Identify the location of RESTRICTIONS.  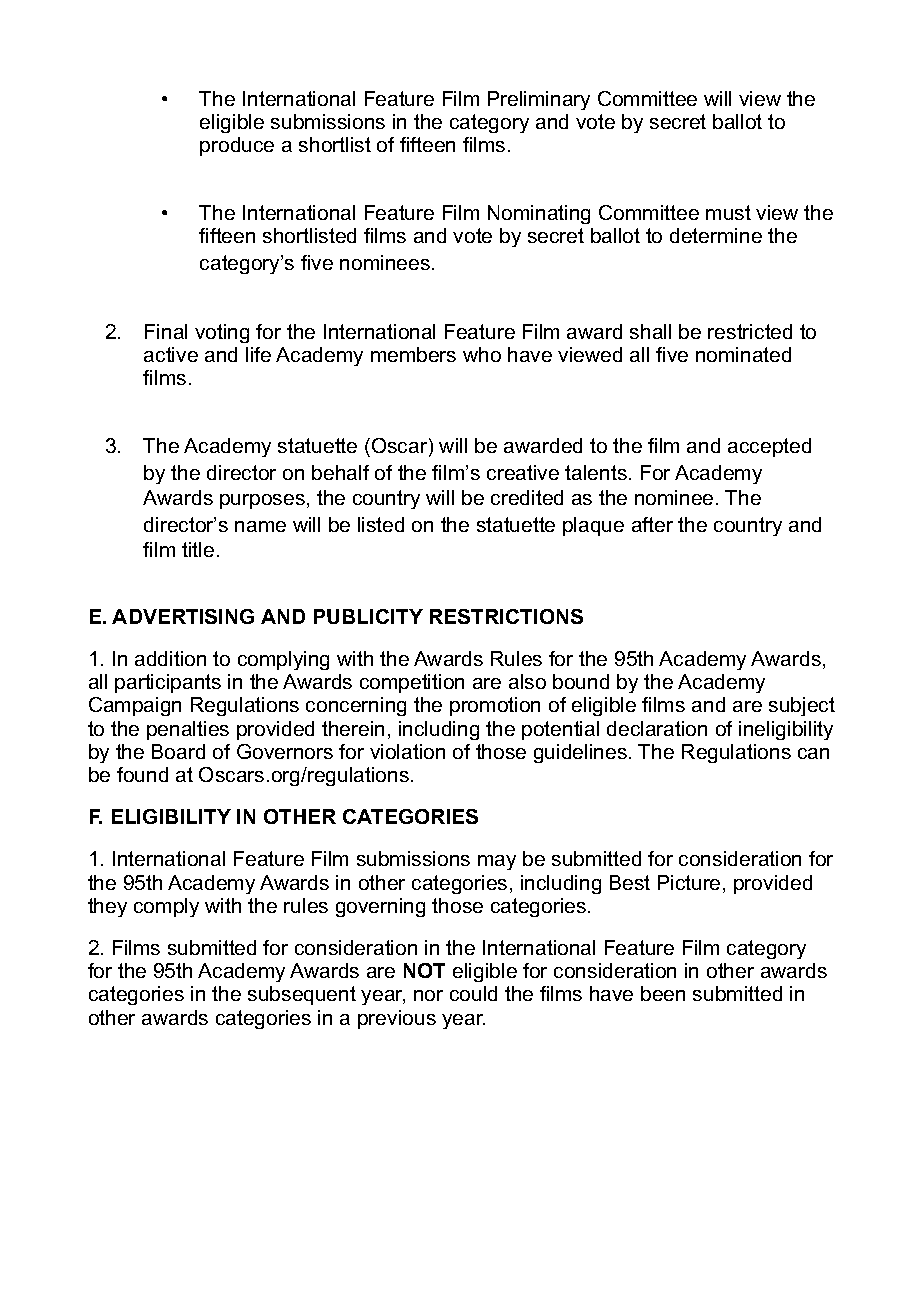
(506, 616).
